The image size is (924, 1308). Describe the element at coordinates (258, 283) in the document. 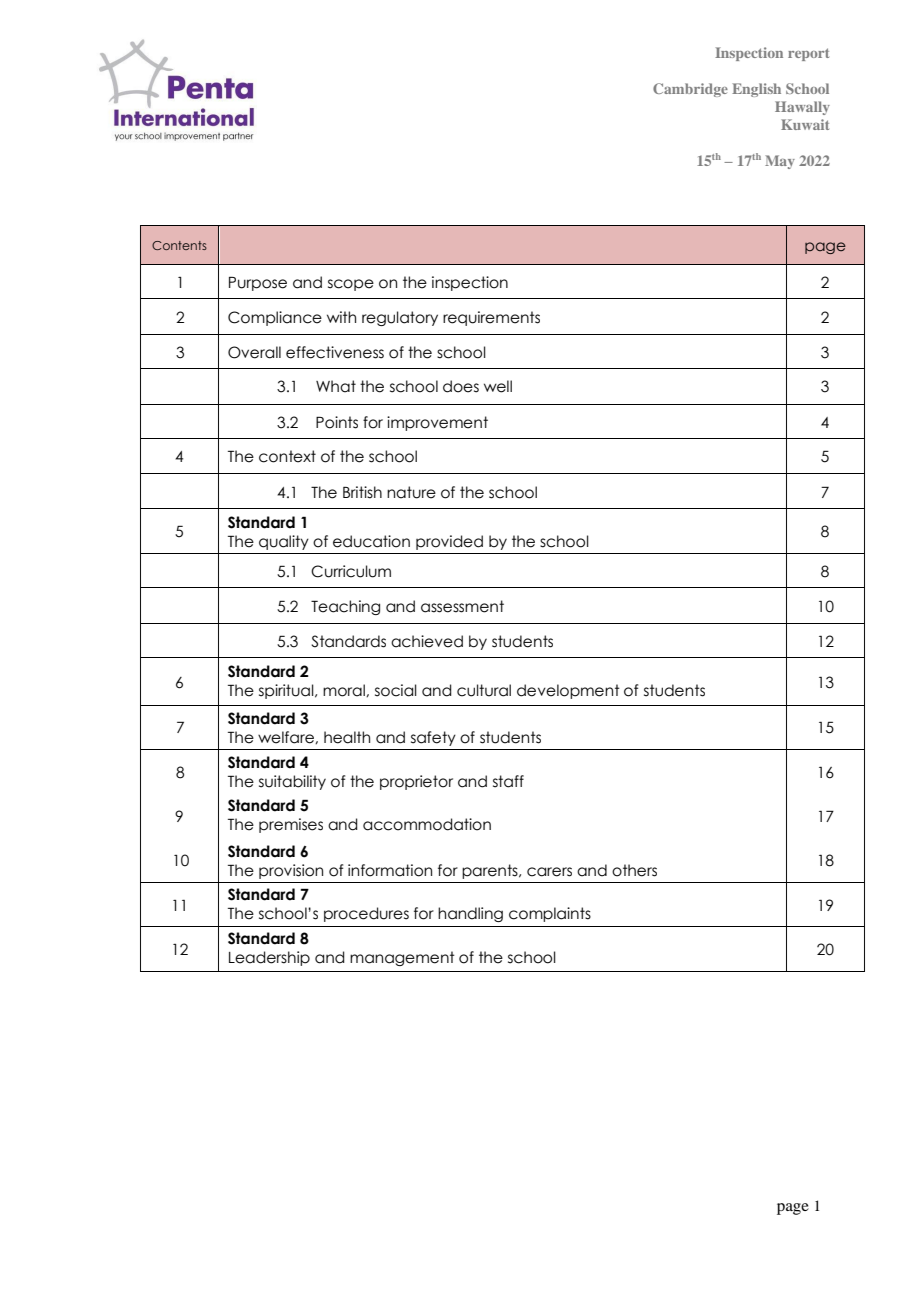

I see `Purpose` at that location.
